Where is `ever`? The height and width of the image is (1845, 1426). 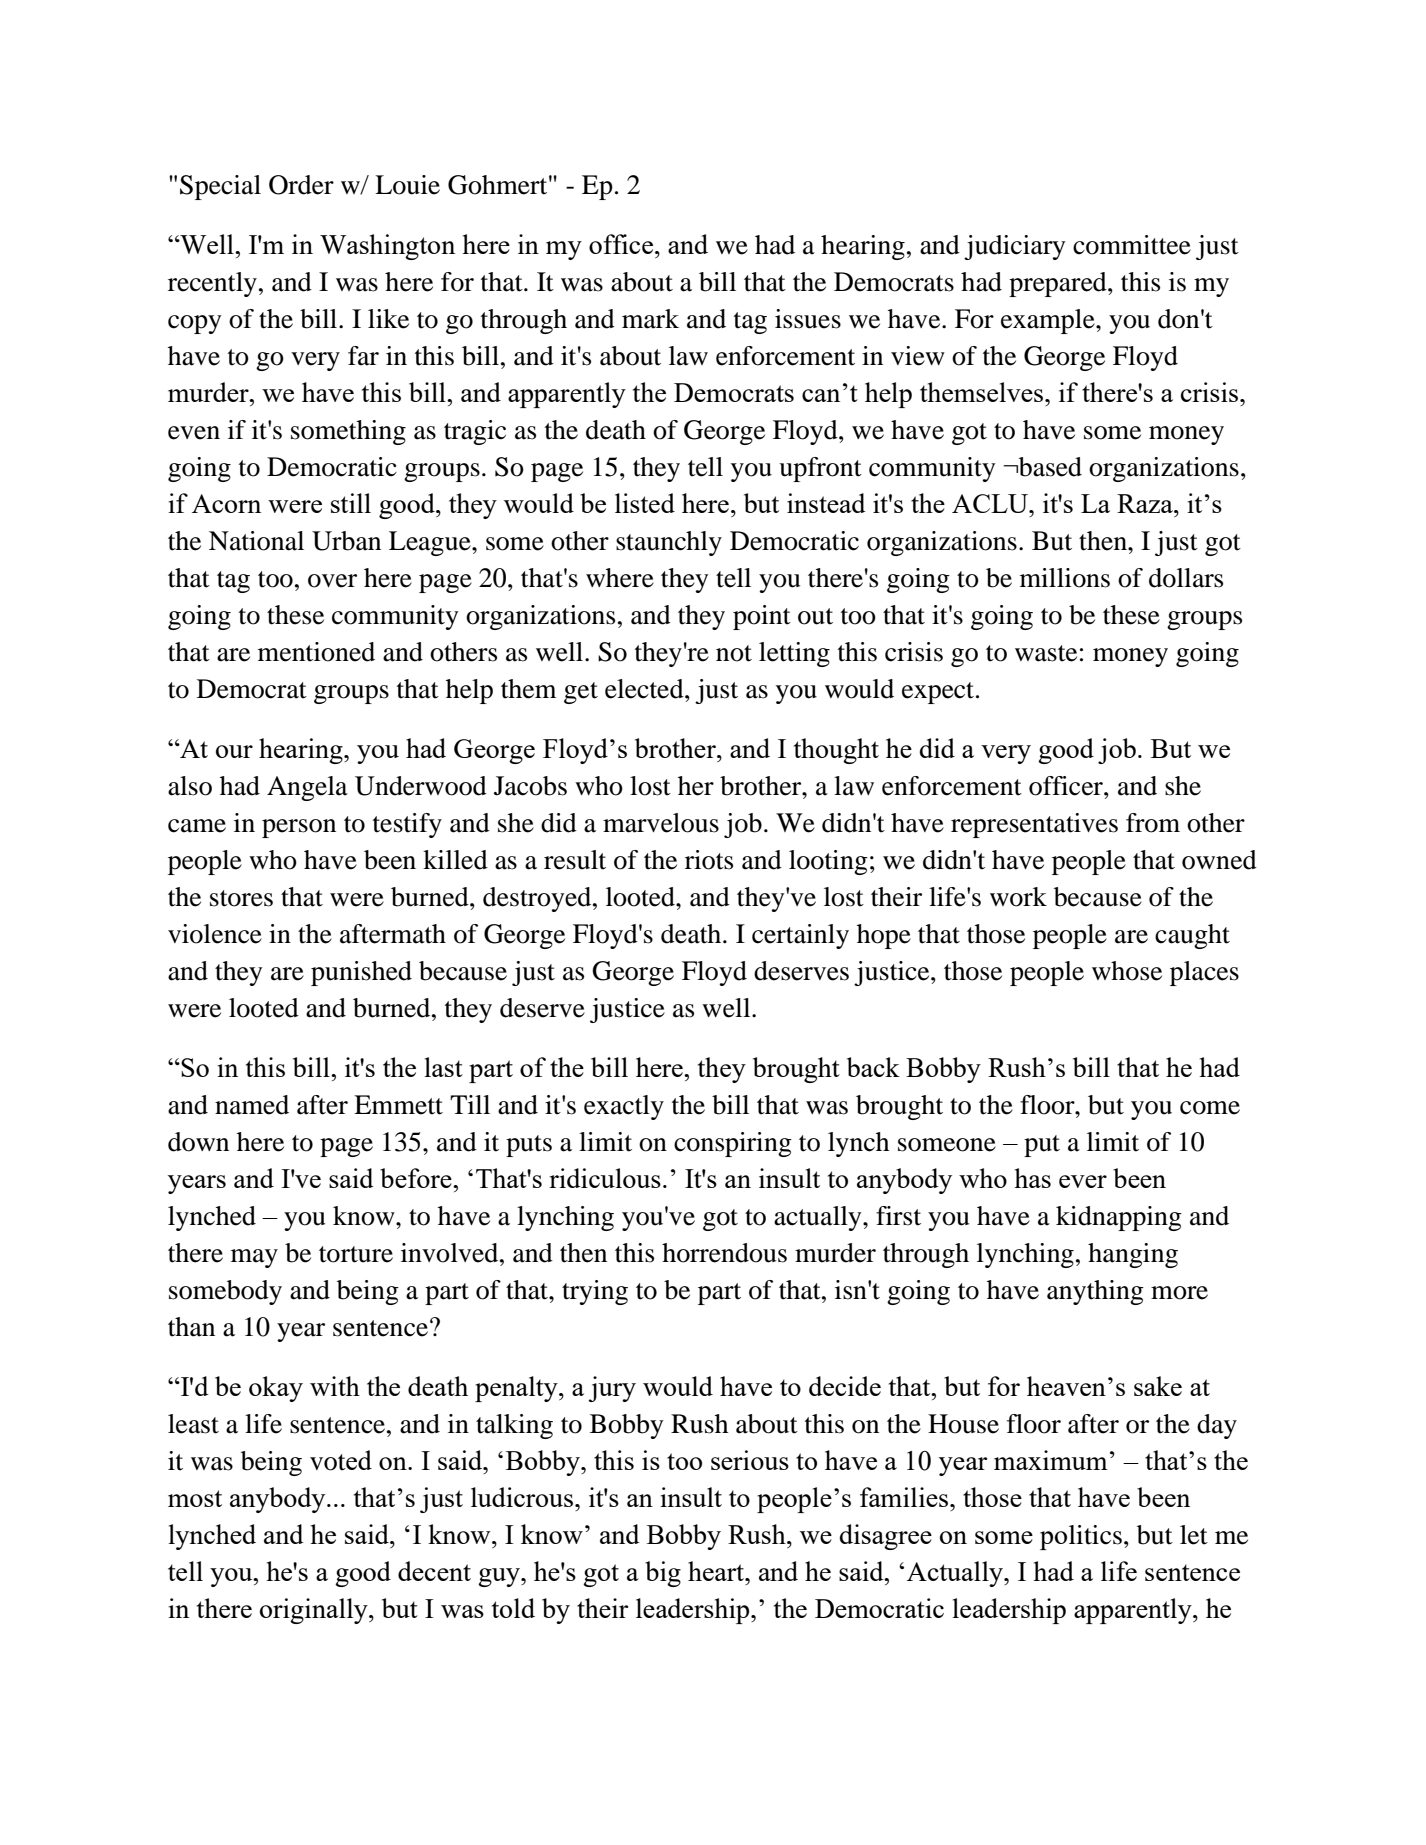 ever is located at coordinates (1083, 1181).
